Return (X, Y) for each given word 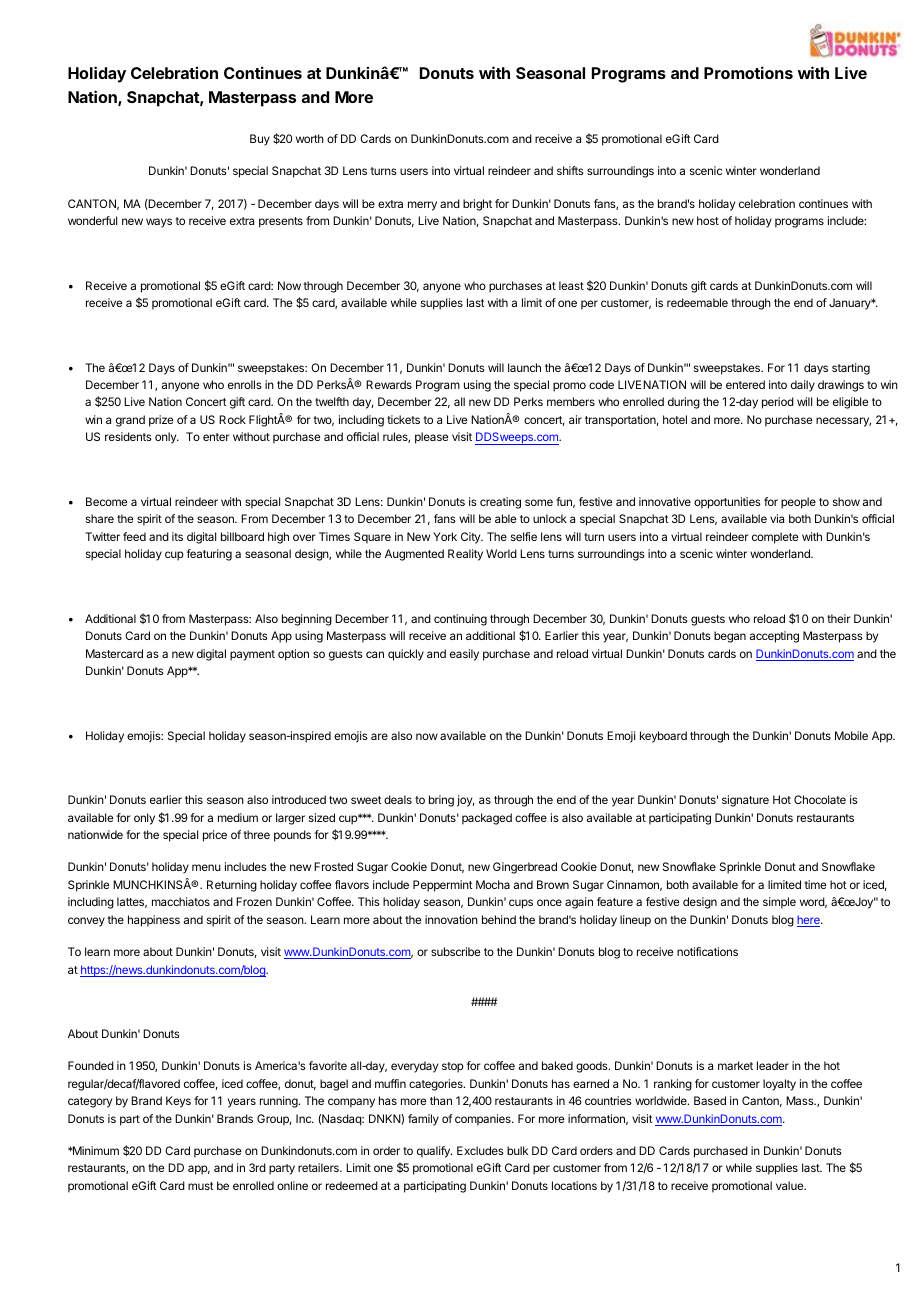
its (177, 536)
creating (500, 503)
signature (745, 801)
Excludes (480, 1150)
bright (477, 205)
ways (159, 223)
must (201, 1186)
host (708, 220)
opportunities (727, 503)
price (215, 836)
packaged (487, 819)
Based (710, 1100)
